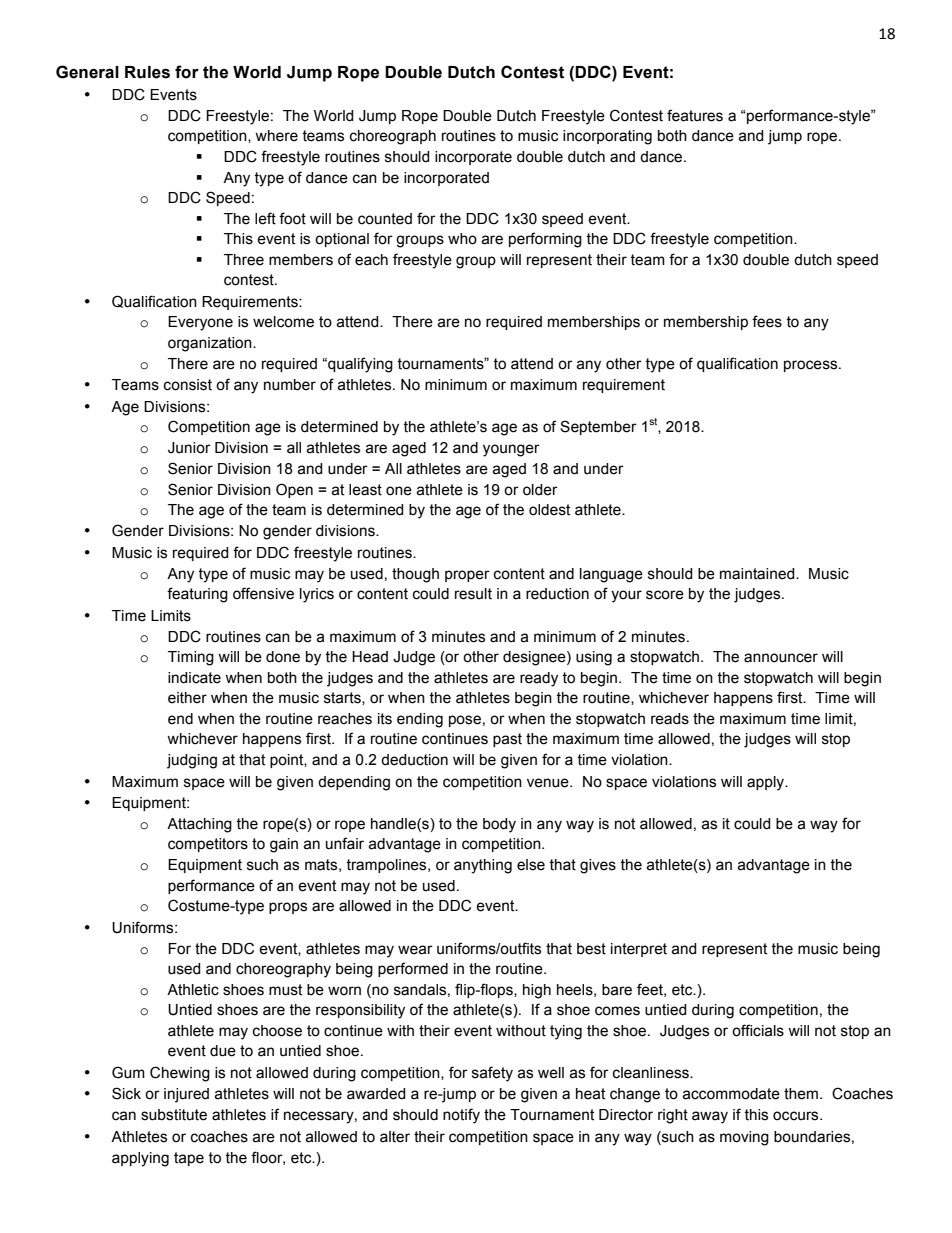 The width and height of the document is (952, 1233). I want to click on judging, so click(192, 761).
